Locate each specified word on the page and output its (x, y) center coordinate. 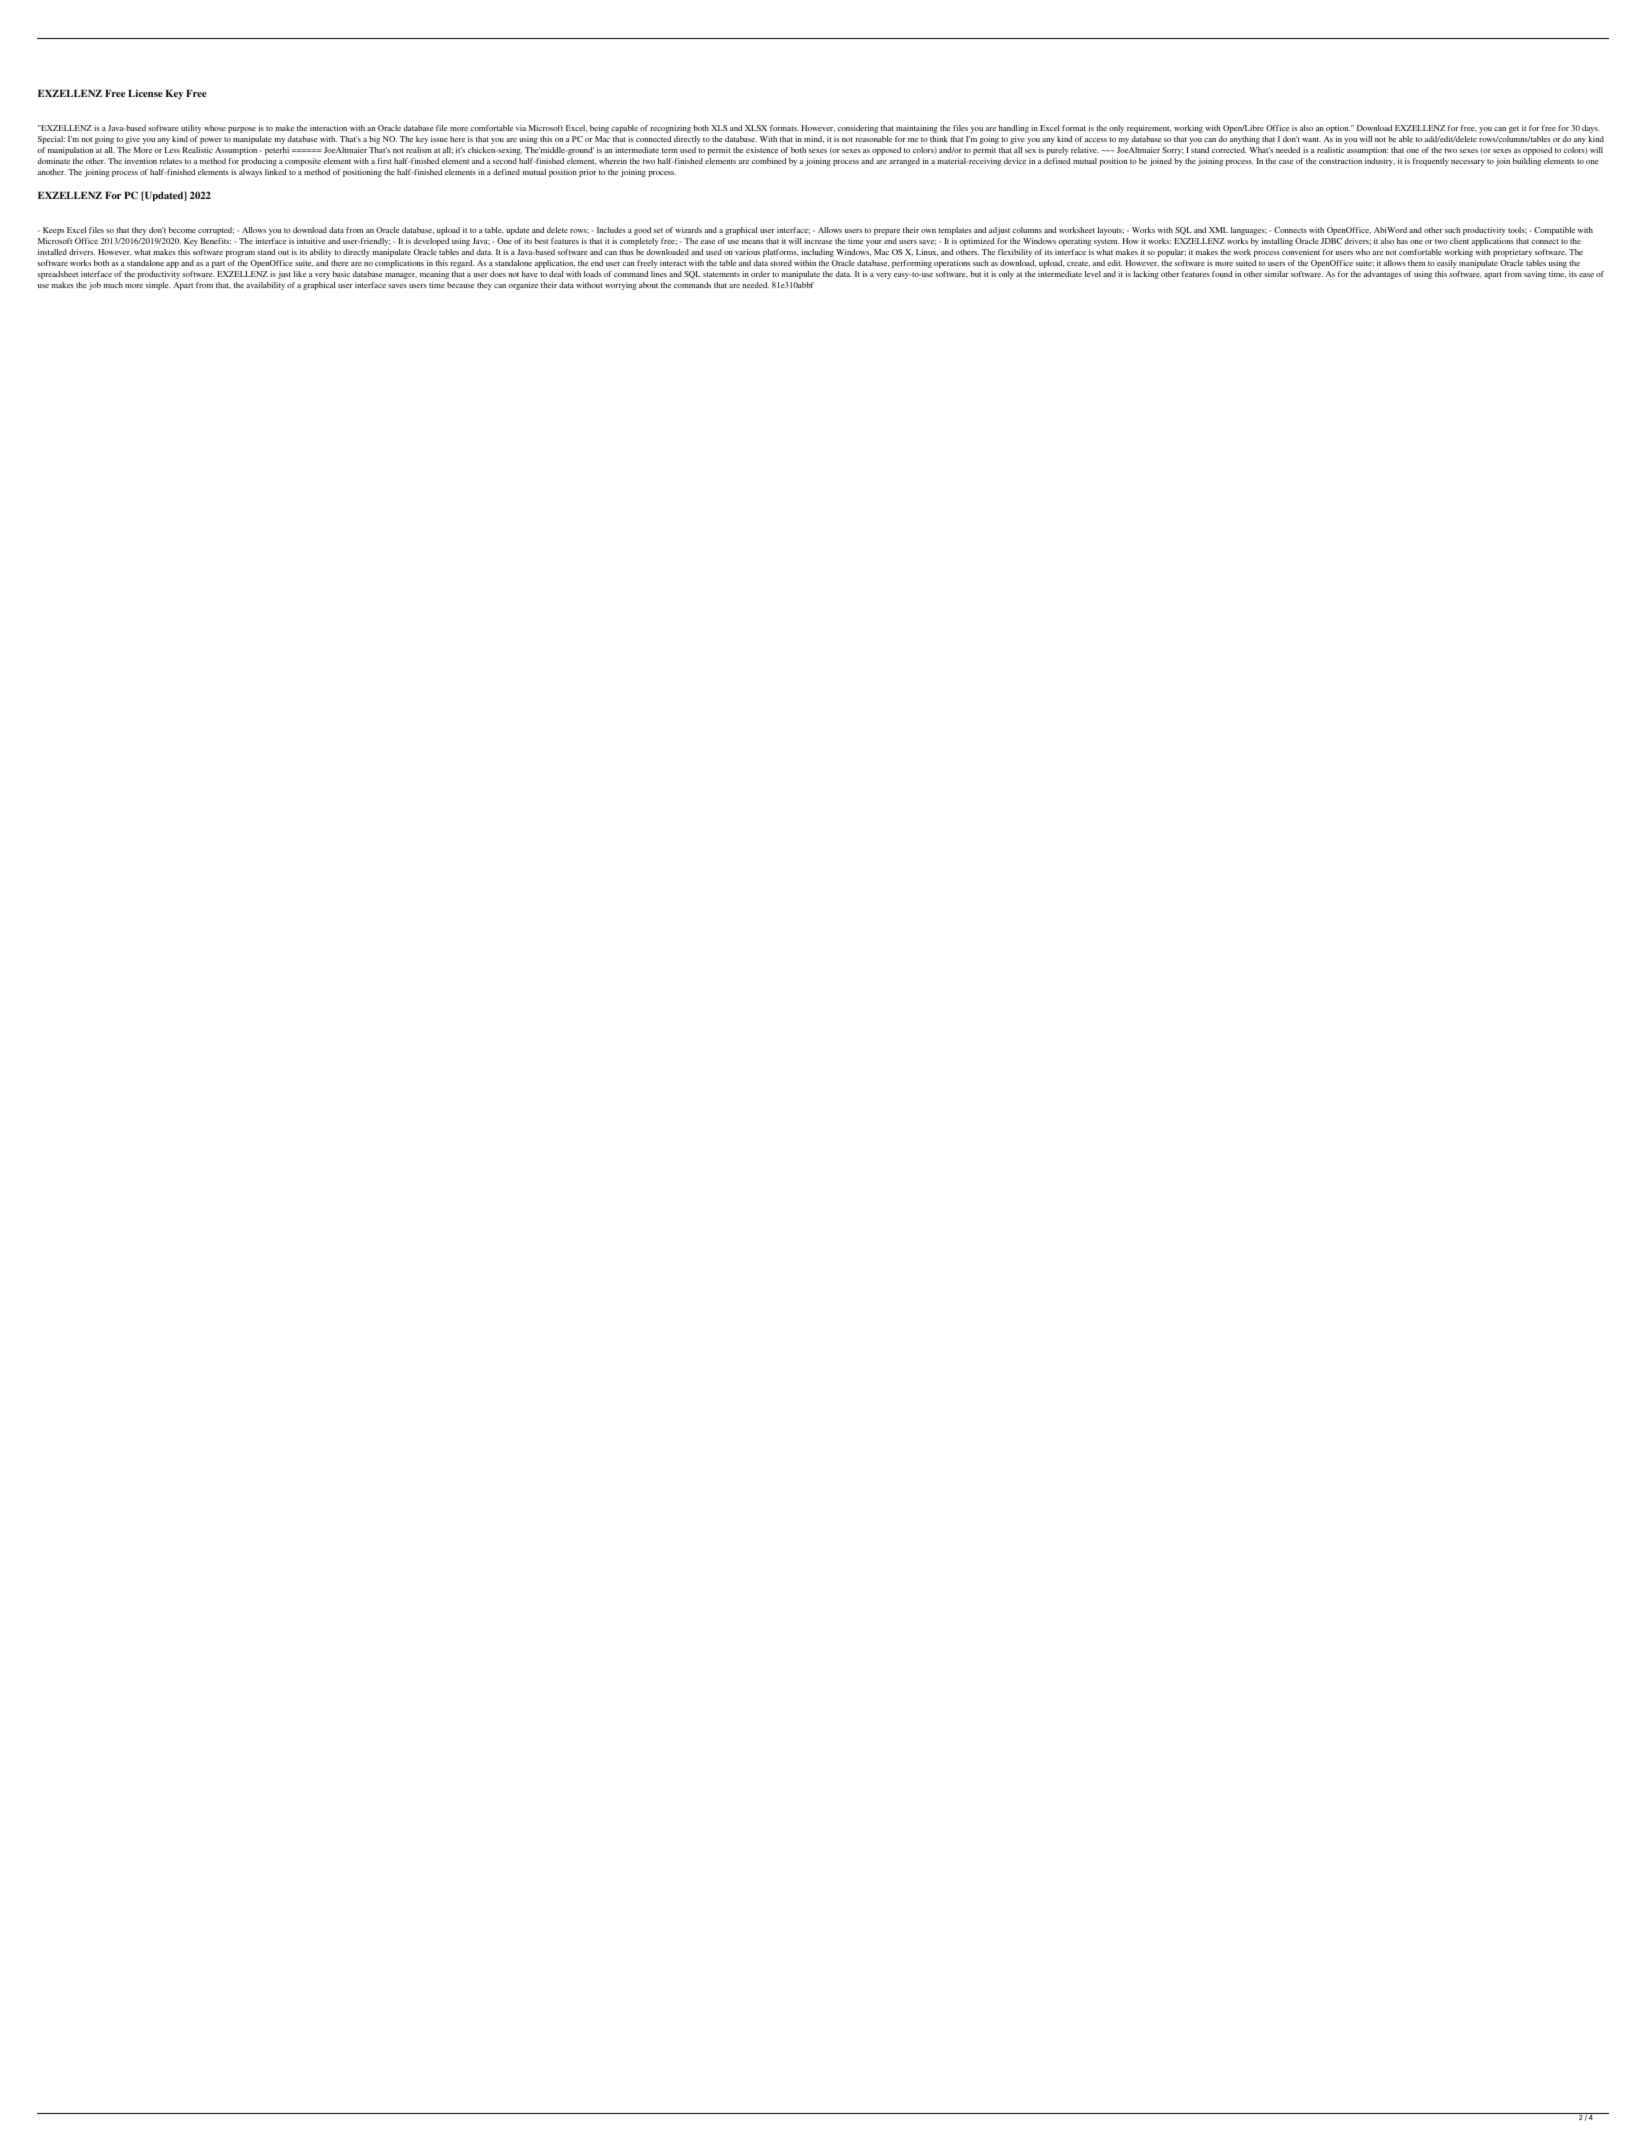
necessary (1468, 163)
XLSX (756, 128)
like (300, 274)
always (250, 173)
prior (587, 173)
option (1338, 129)
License (145, 93)
